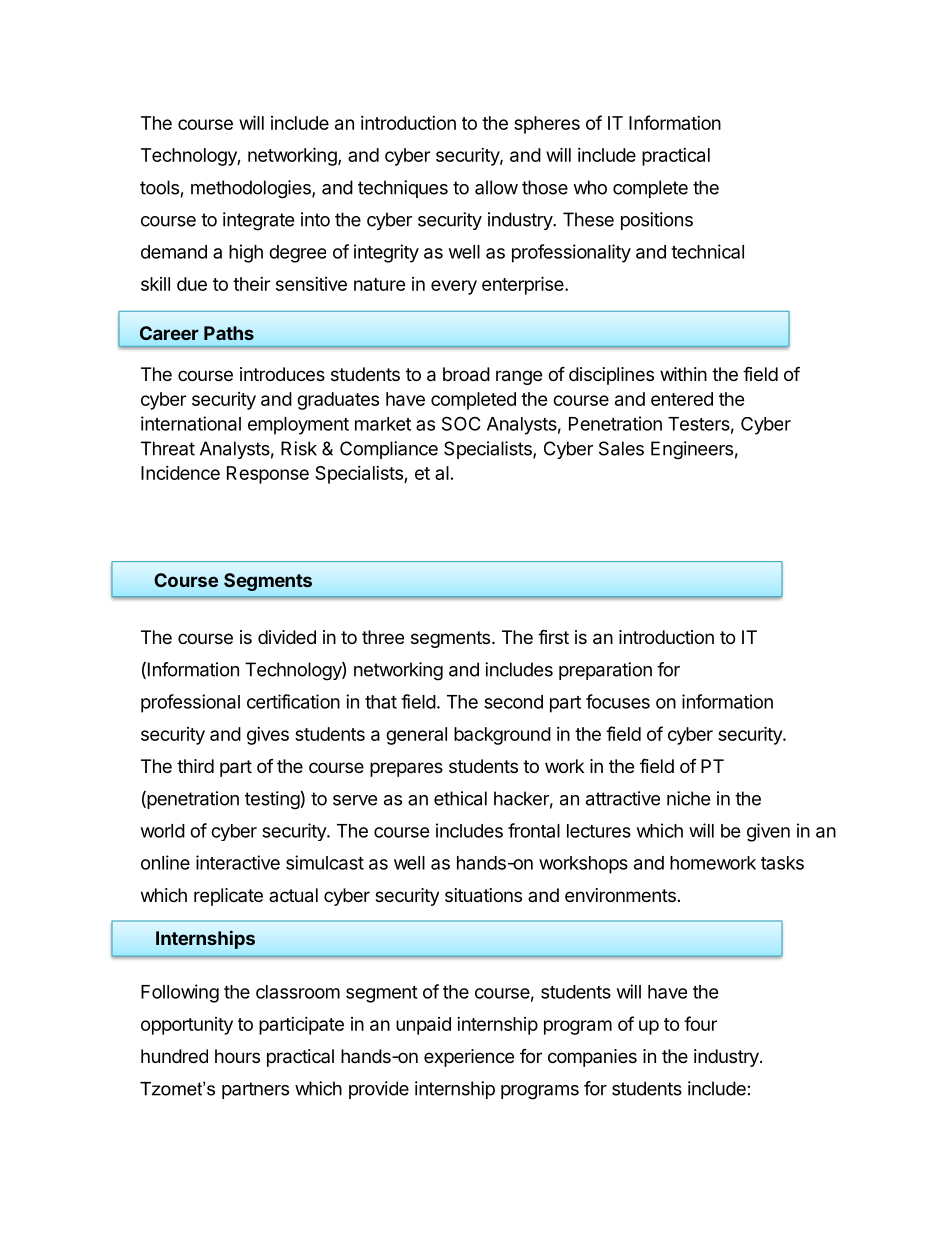 The width and height of the page is (952, 1233). Describe the element at coordinates (688, 798) in the page. I see `niche` at that location.
